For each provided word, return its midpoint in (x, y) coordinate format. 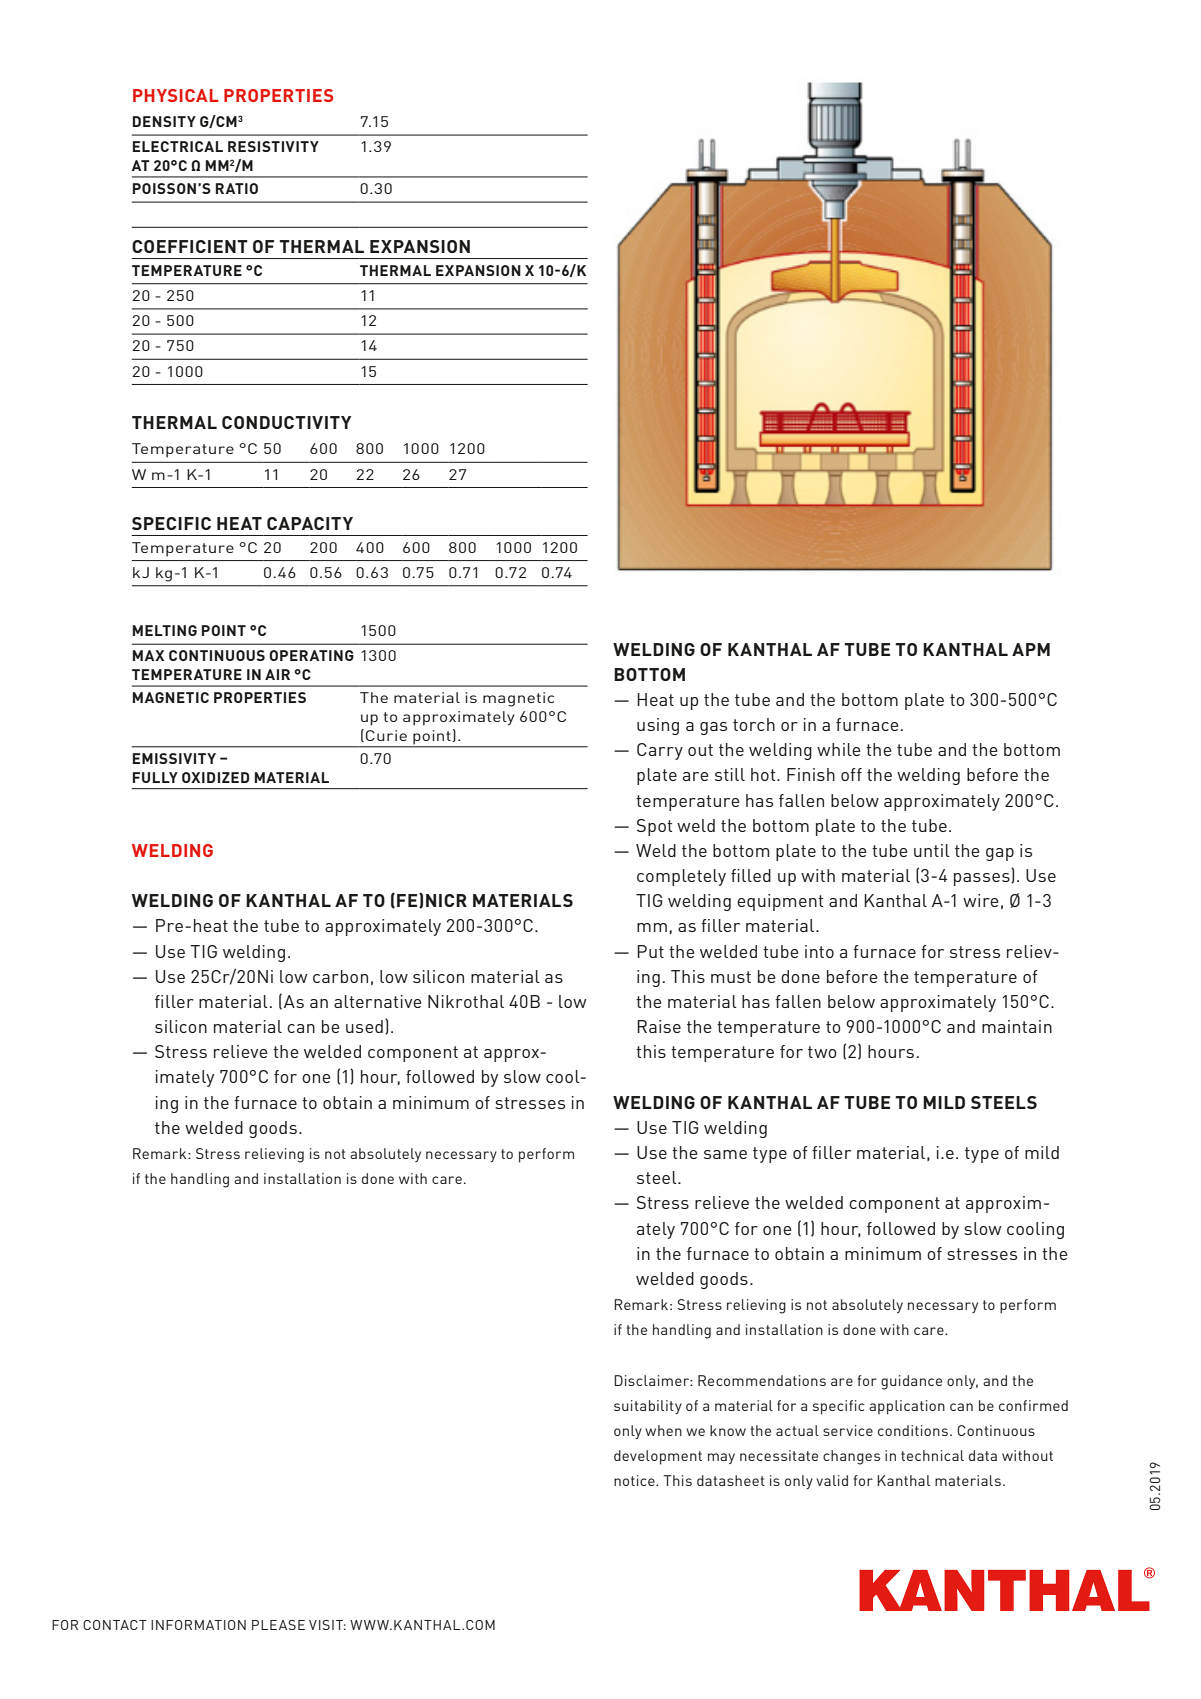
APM (1031, 649)
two (822, 1052)
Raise (659, 1026)
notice (635, 1480)
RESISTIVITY (273, 146)
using (658, 726)
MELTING (165, 630)
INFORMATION (198, 1625)
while (839, 749)
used (364, 1026)
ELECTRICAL (178, 146)
